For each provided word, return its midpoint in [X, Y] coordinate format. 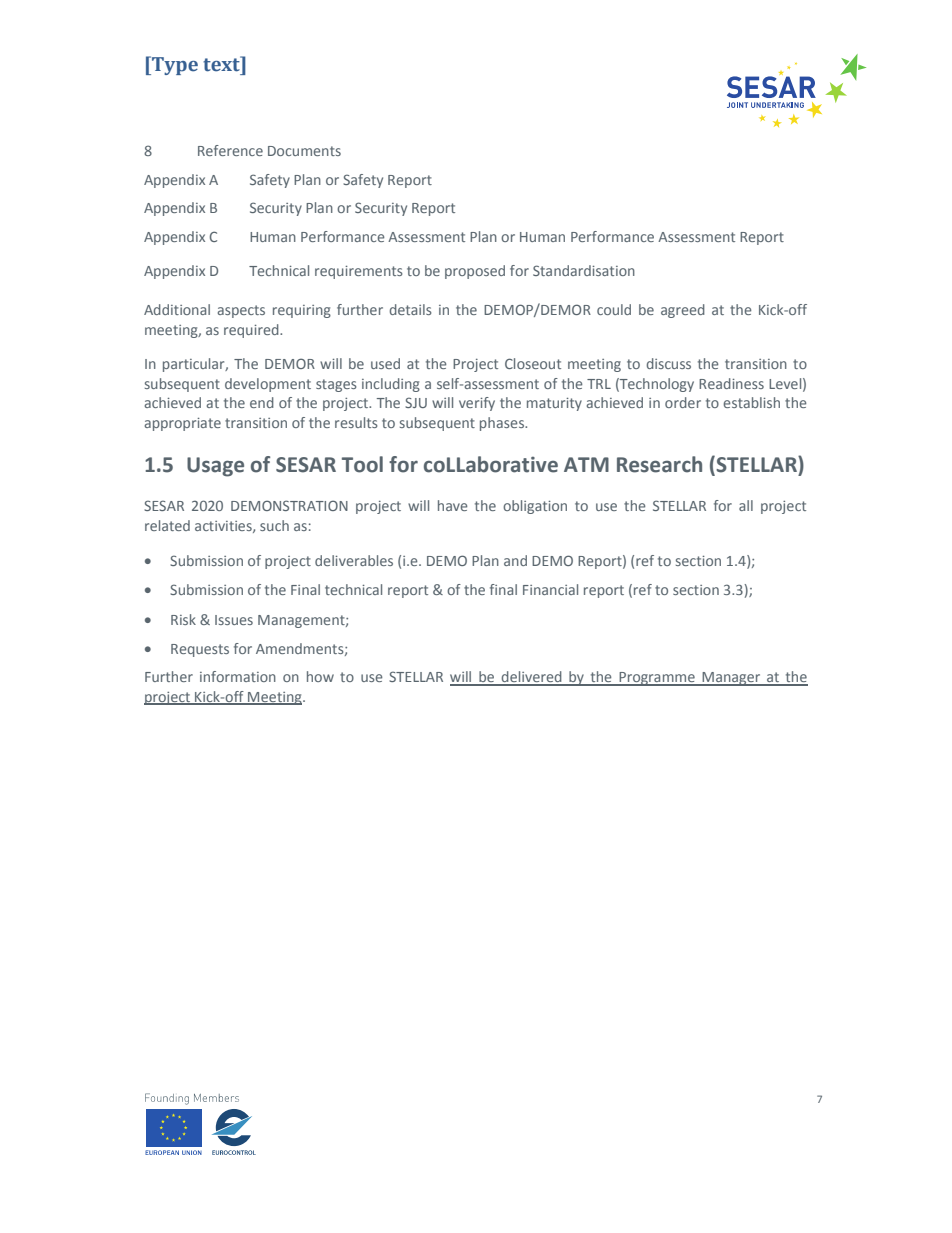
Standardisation [584, 270]
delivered [531, 678]
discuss [668, 363]
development [268, 385]
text [222, 64]
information [238, 676]
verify [477, 404]
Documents [304, 151]
